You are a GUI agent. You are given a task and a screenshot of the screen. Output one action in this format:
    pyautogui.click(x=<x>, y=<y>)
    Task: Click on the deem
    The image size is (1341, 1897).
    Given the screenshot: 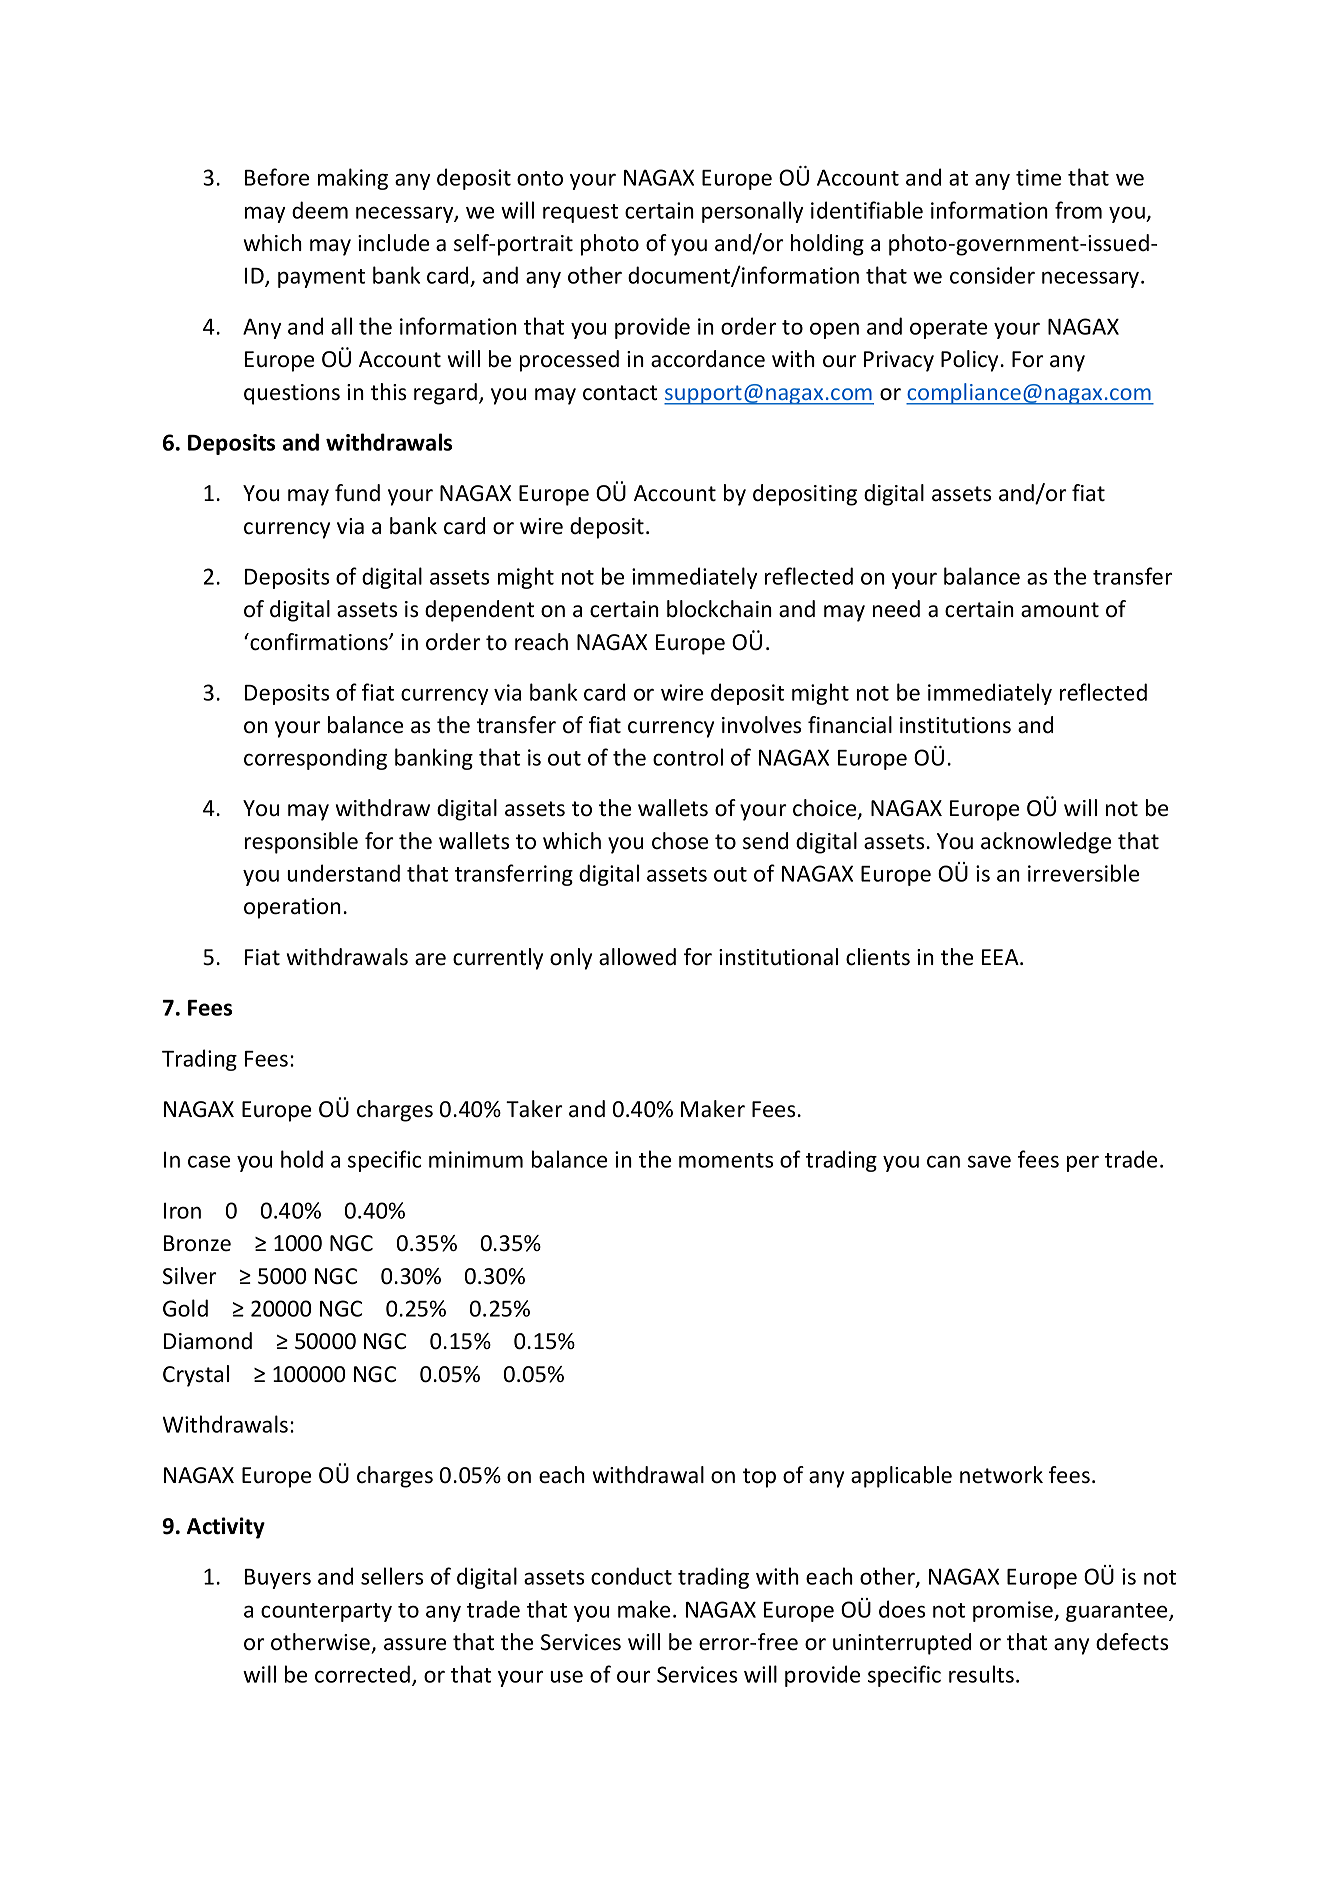 What is the action you would take?
    pyautogui.click(x=320, y=210)
